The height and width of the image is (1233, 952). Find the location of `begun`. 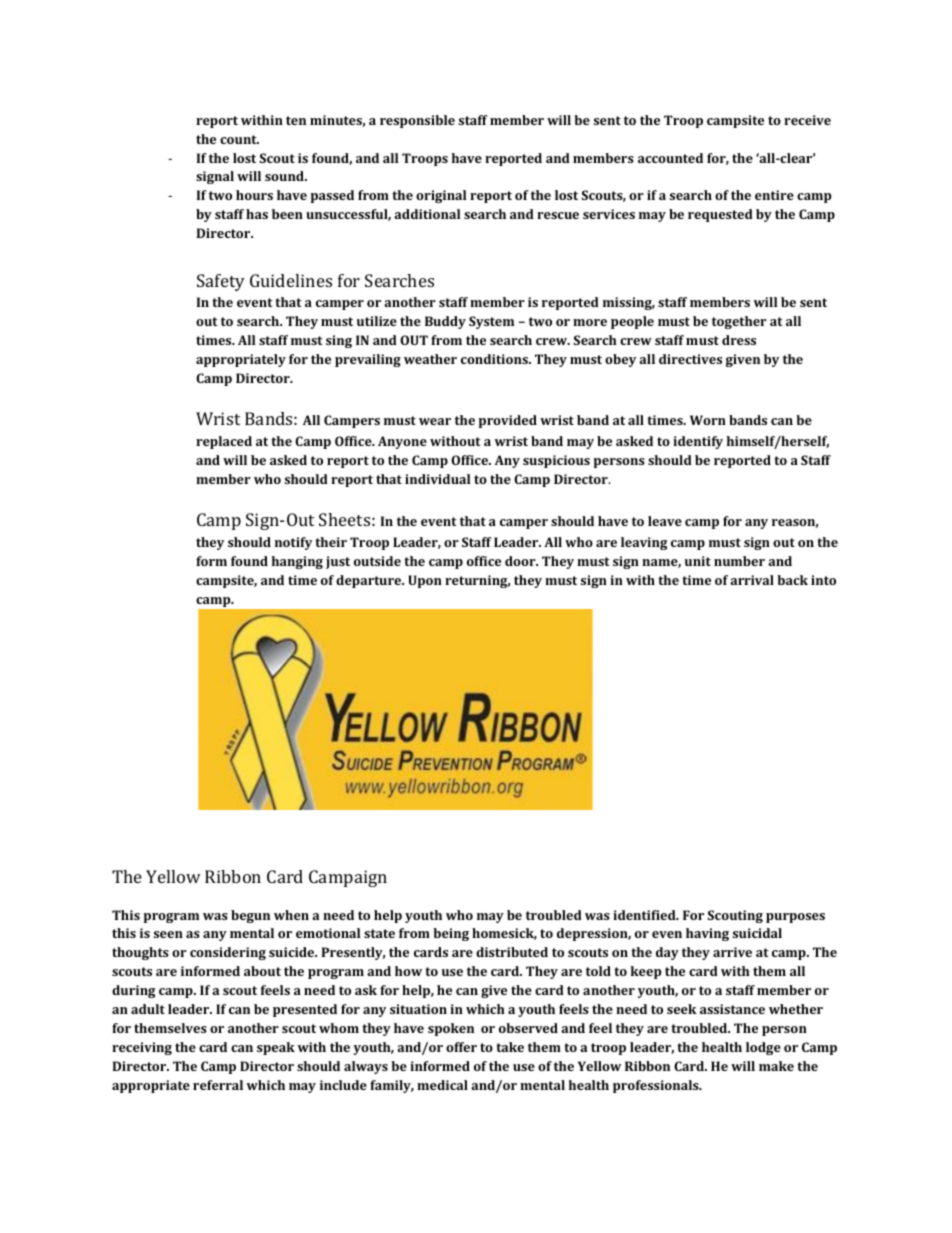

begun is located at coordinates (250, 916).
